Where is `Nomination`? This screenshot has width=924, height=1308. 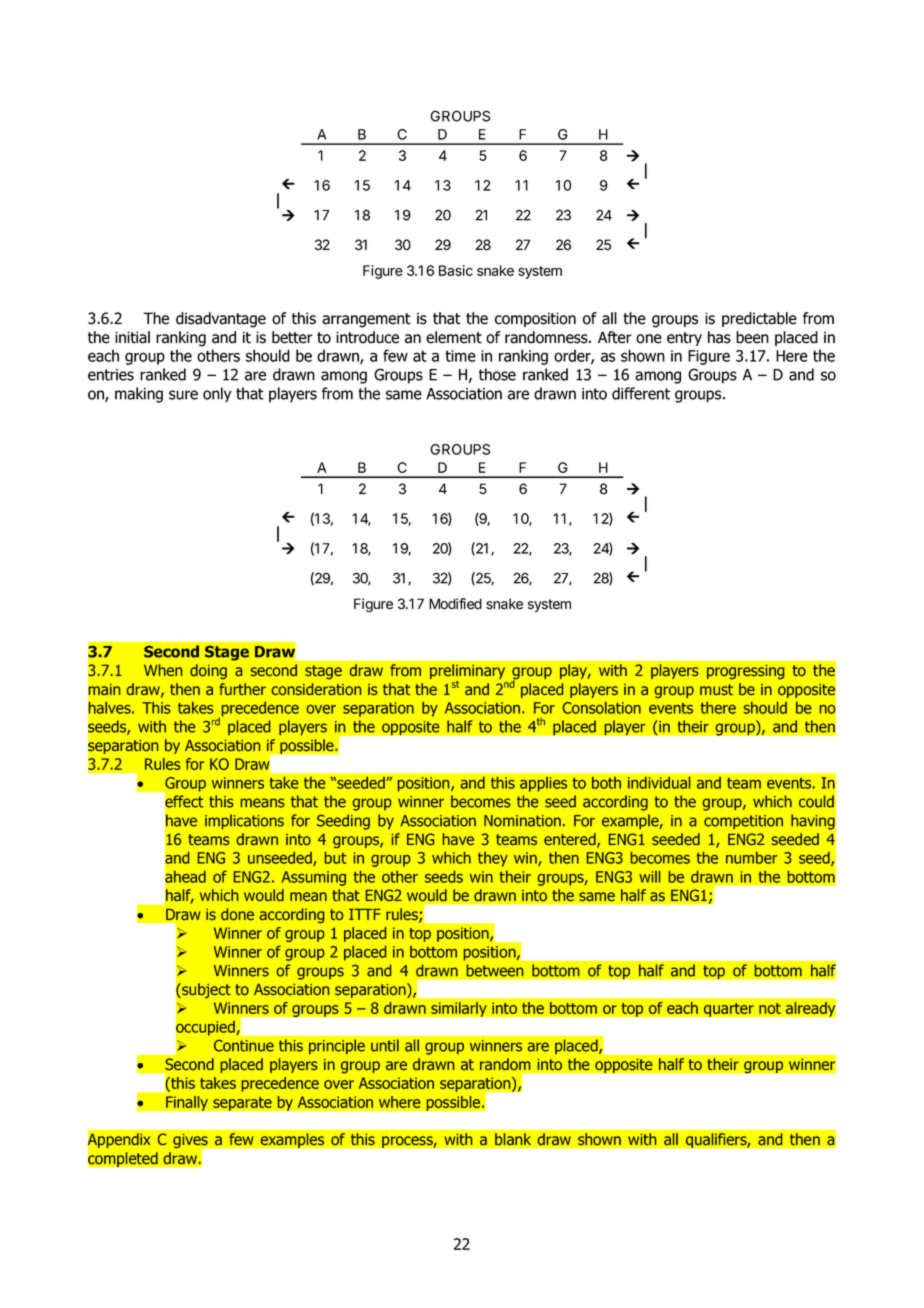 Nomination is located at coordinates (522, 821).
